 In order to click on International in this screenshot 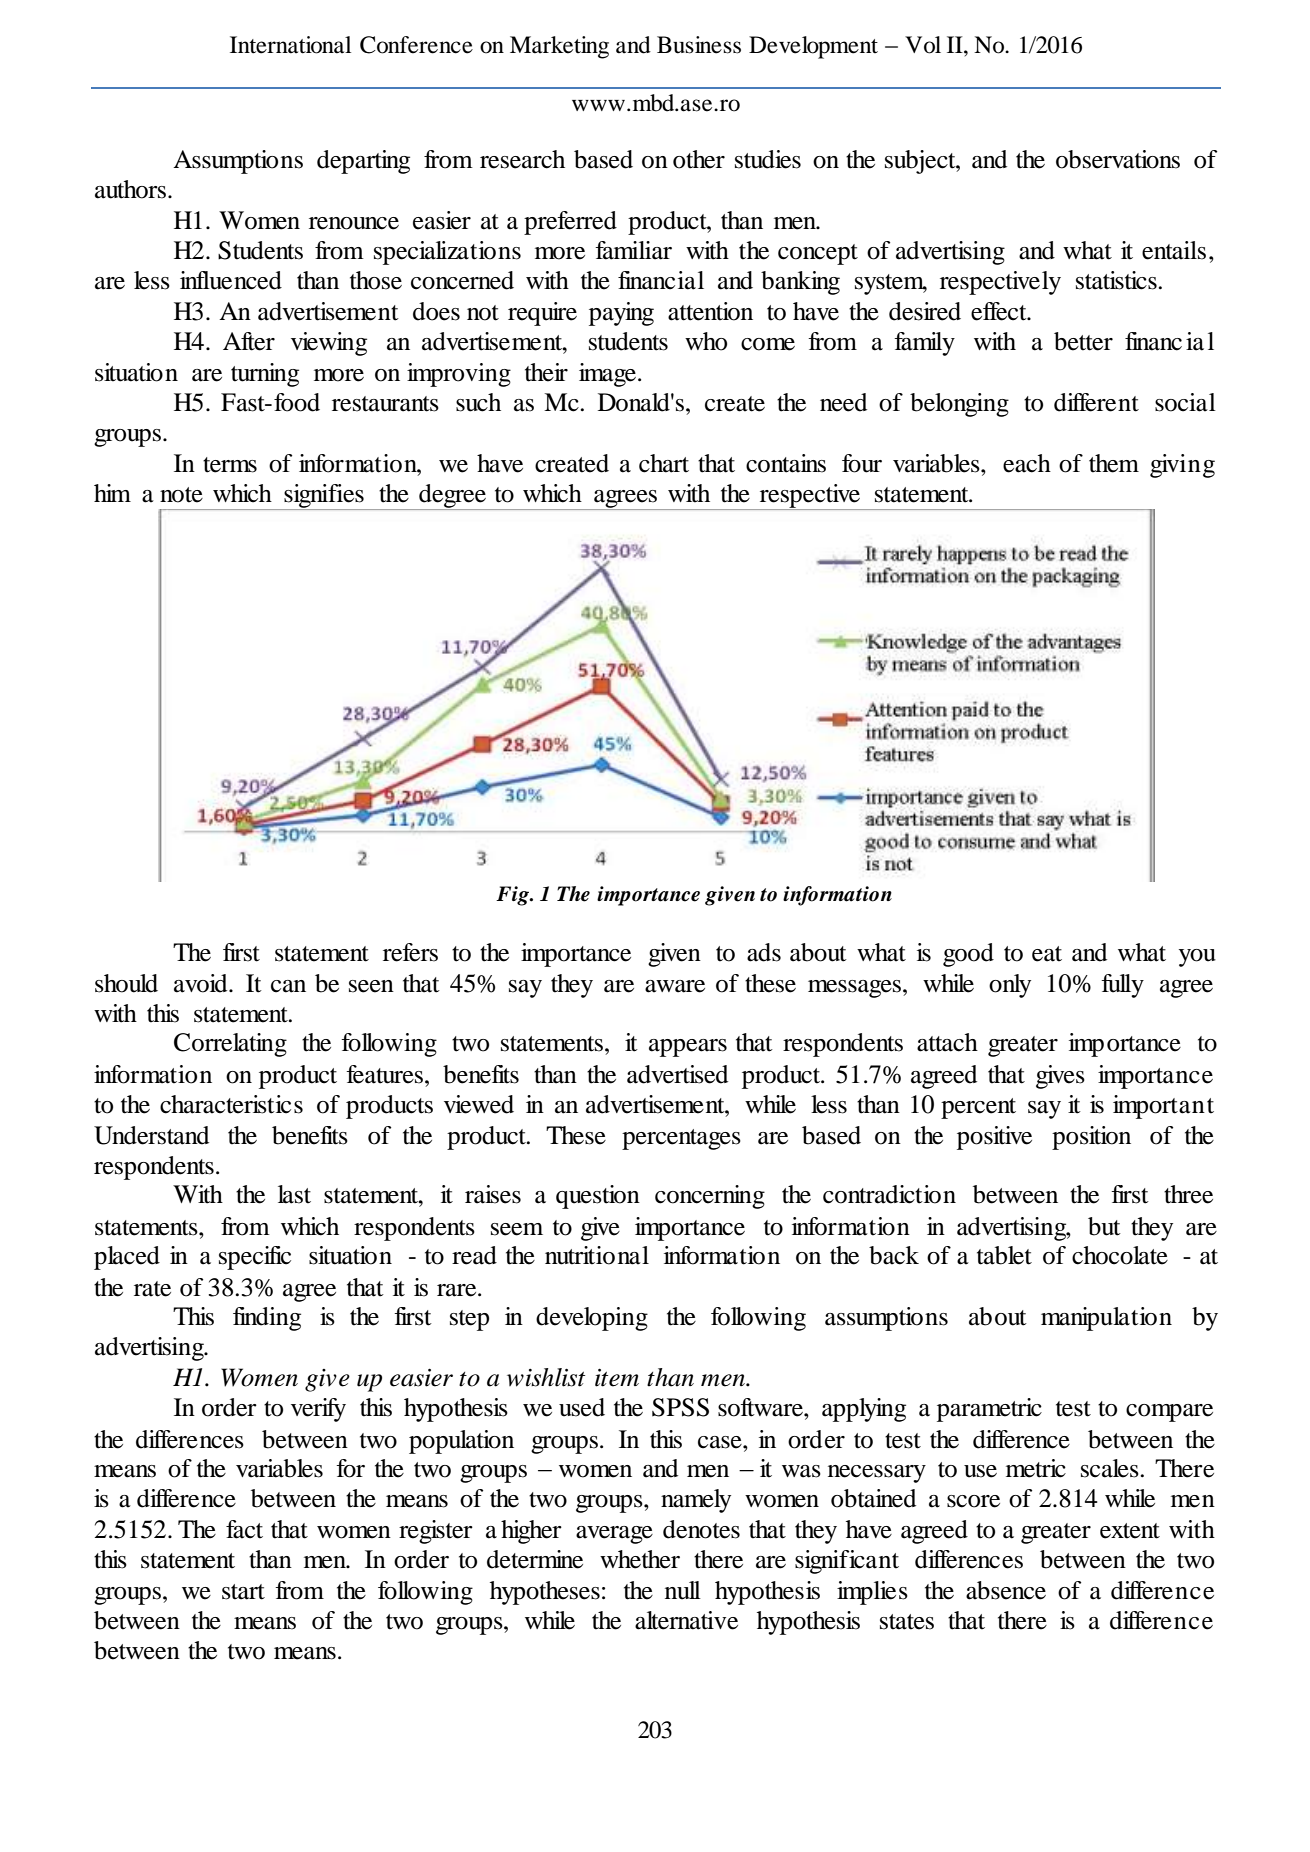, I will do `click(290, 45)`.
